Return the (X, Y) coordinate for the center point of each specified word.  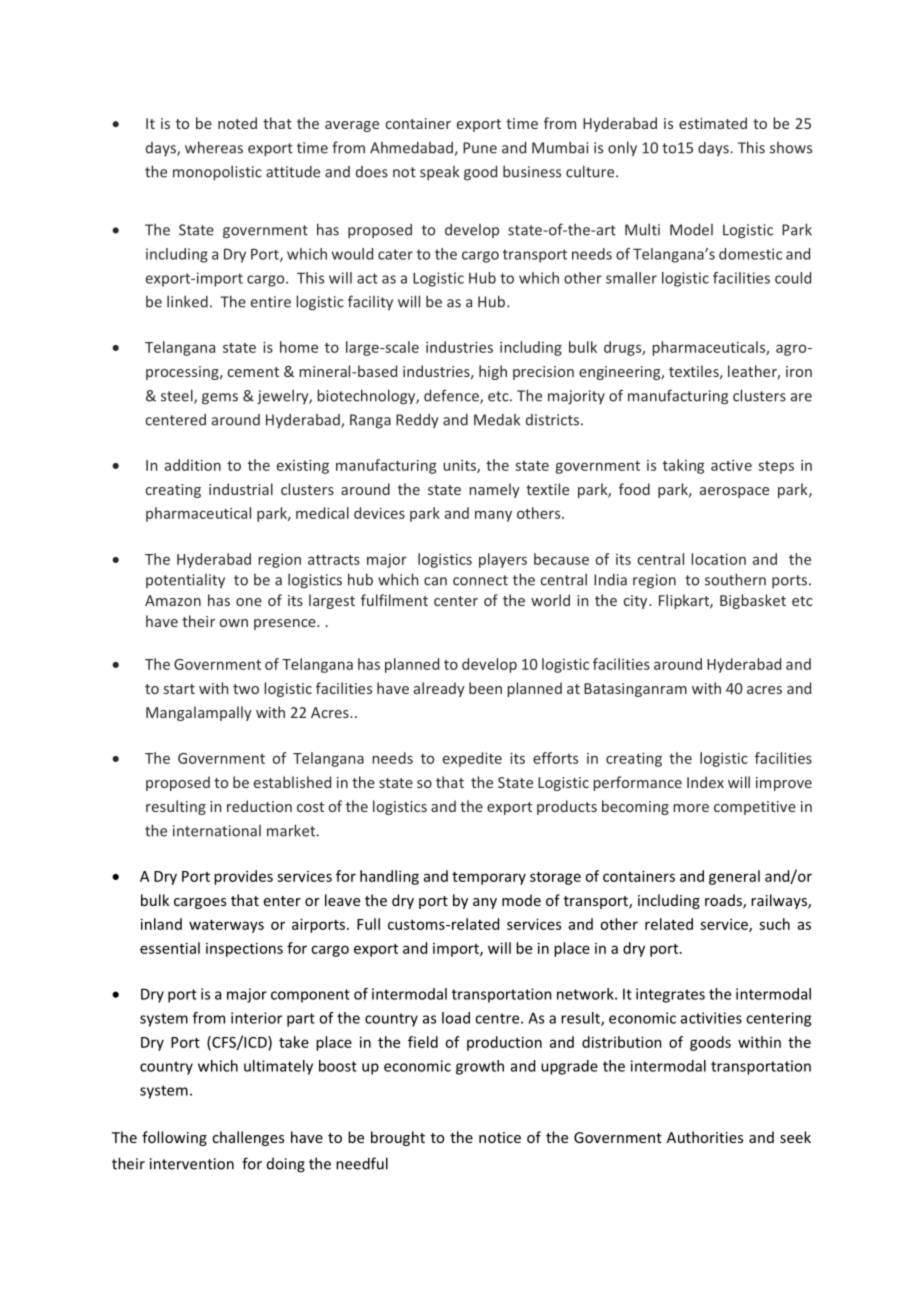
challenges (248, 1138)
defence (452, 396)
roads (724, 901)
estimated (713, 123)
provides (243, 877)
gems (220, 399)
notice (500, 1137)
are (801, 397)
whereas (214, 147)
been (485, 688)
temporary (489, 878)
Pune (480, 148)
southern (735, 579)
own (234, 623)
